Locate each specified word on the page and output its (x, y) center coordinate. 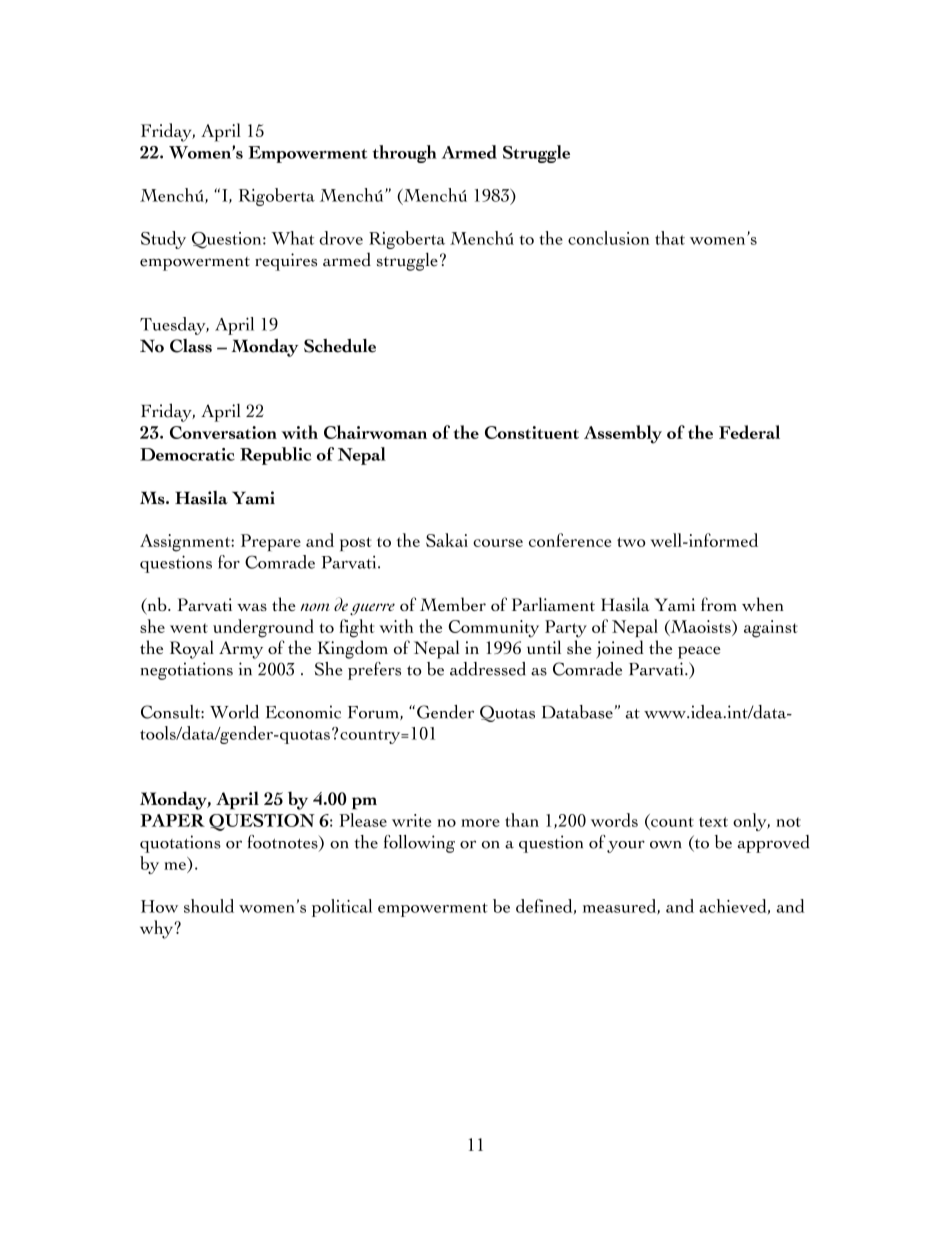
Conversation (223, 432)
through (404, 154)
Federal (749, 432)
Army (241, 650)
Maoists (700, 627)
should (209, 906)
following (419, 844)
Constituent (532, 432)
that (670, 238)
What (292, 238)
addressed (488, 669)
